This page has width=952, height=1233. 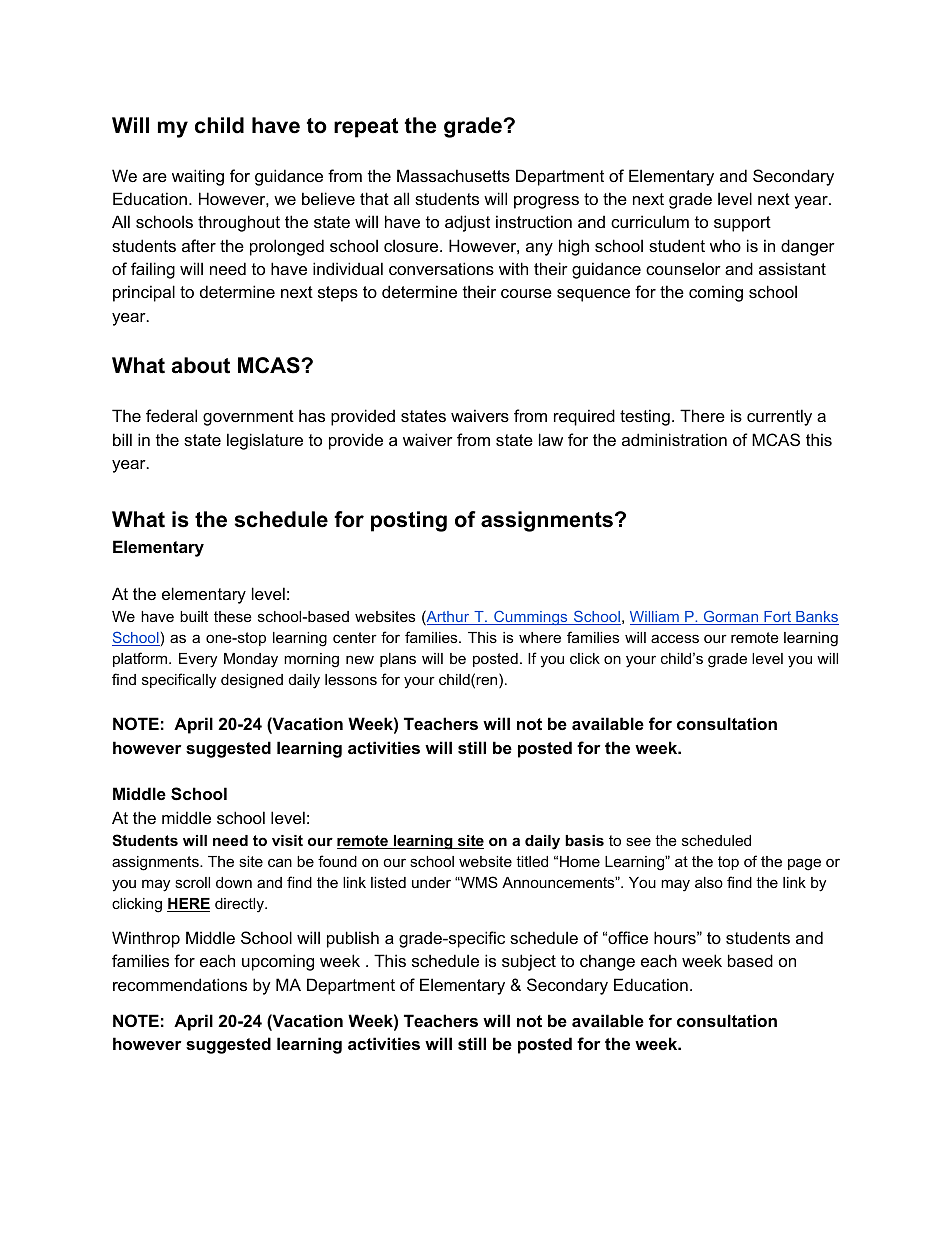 I want to click on lessons, so click(x=351, y=679).
